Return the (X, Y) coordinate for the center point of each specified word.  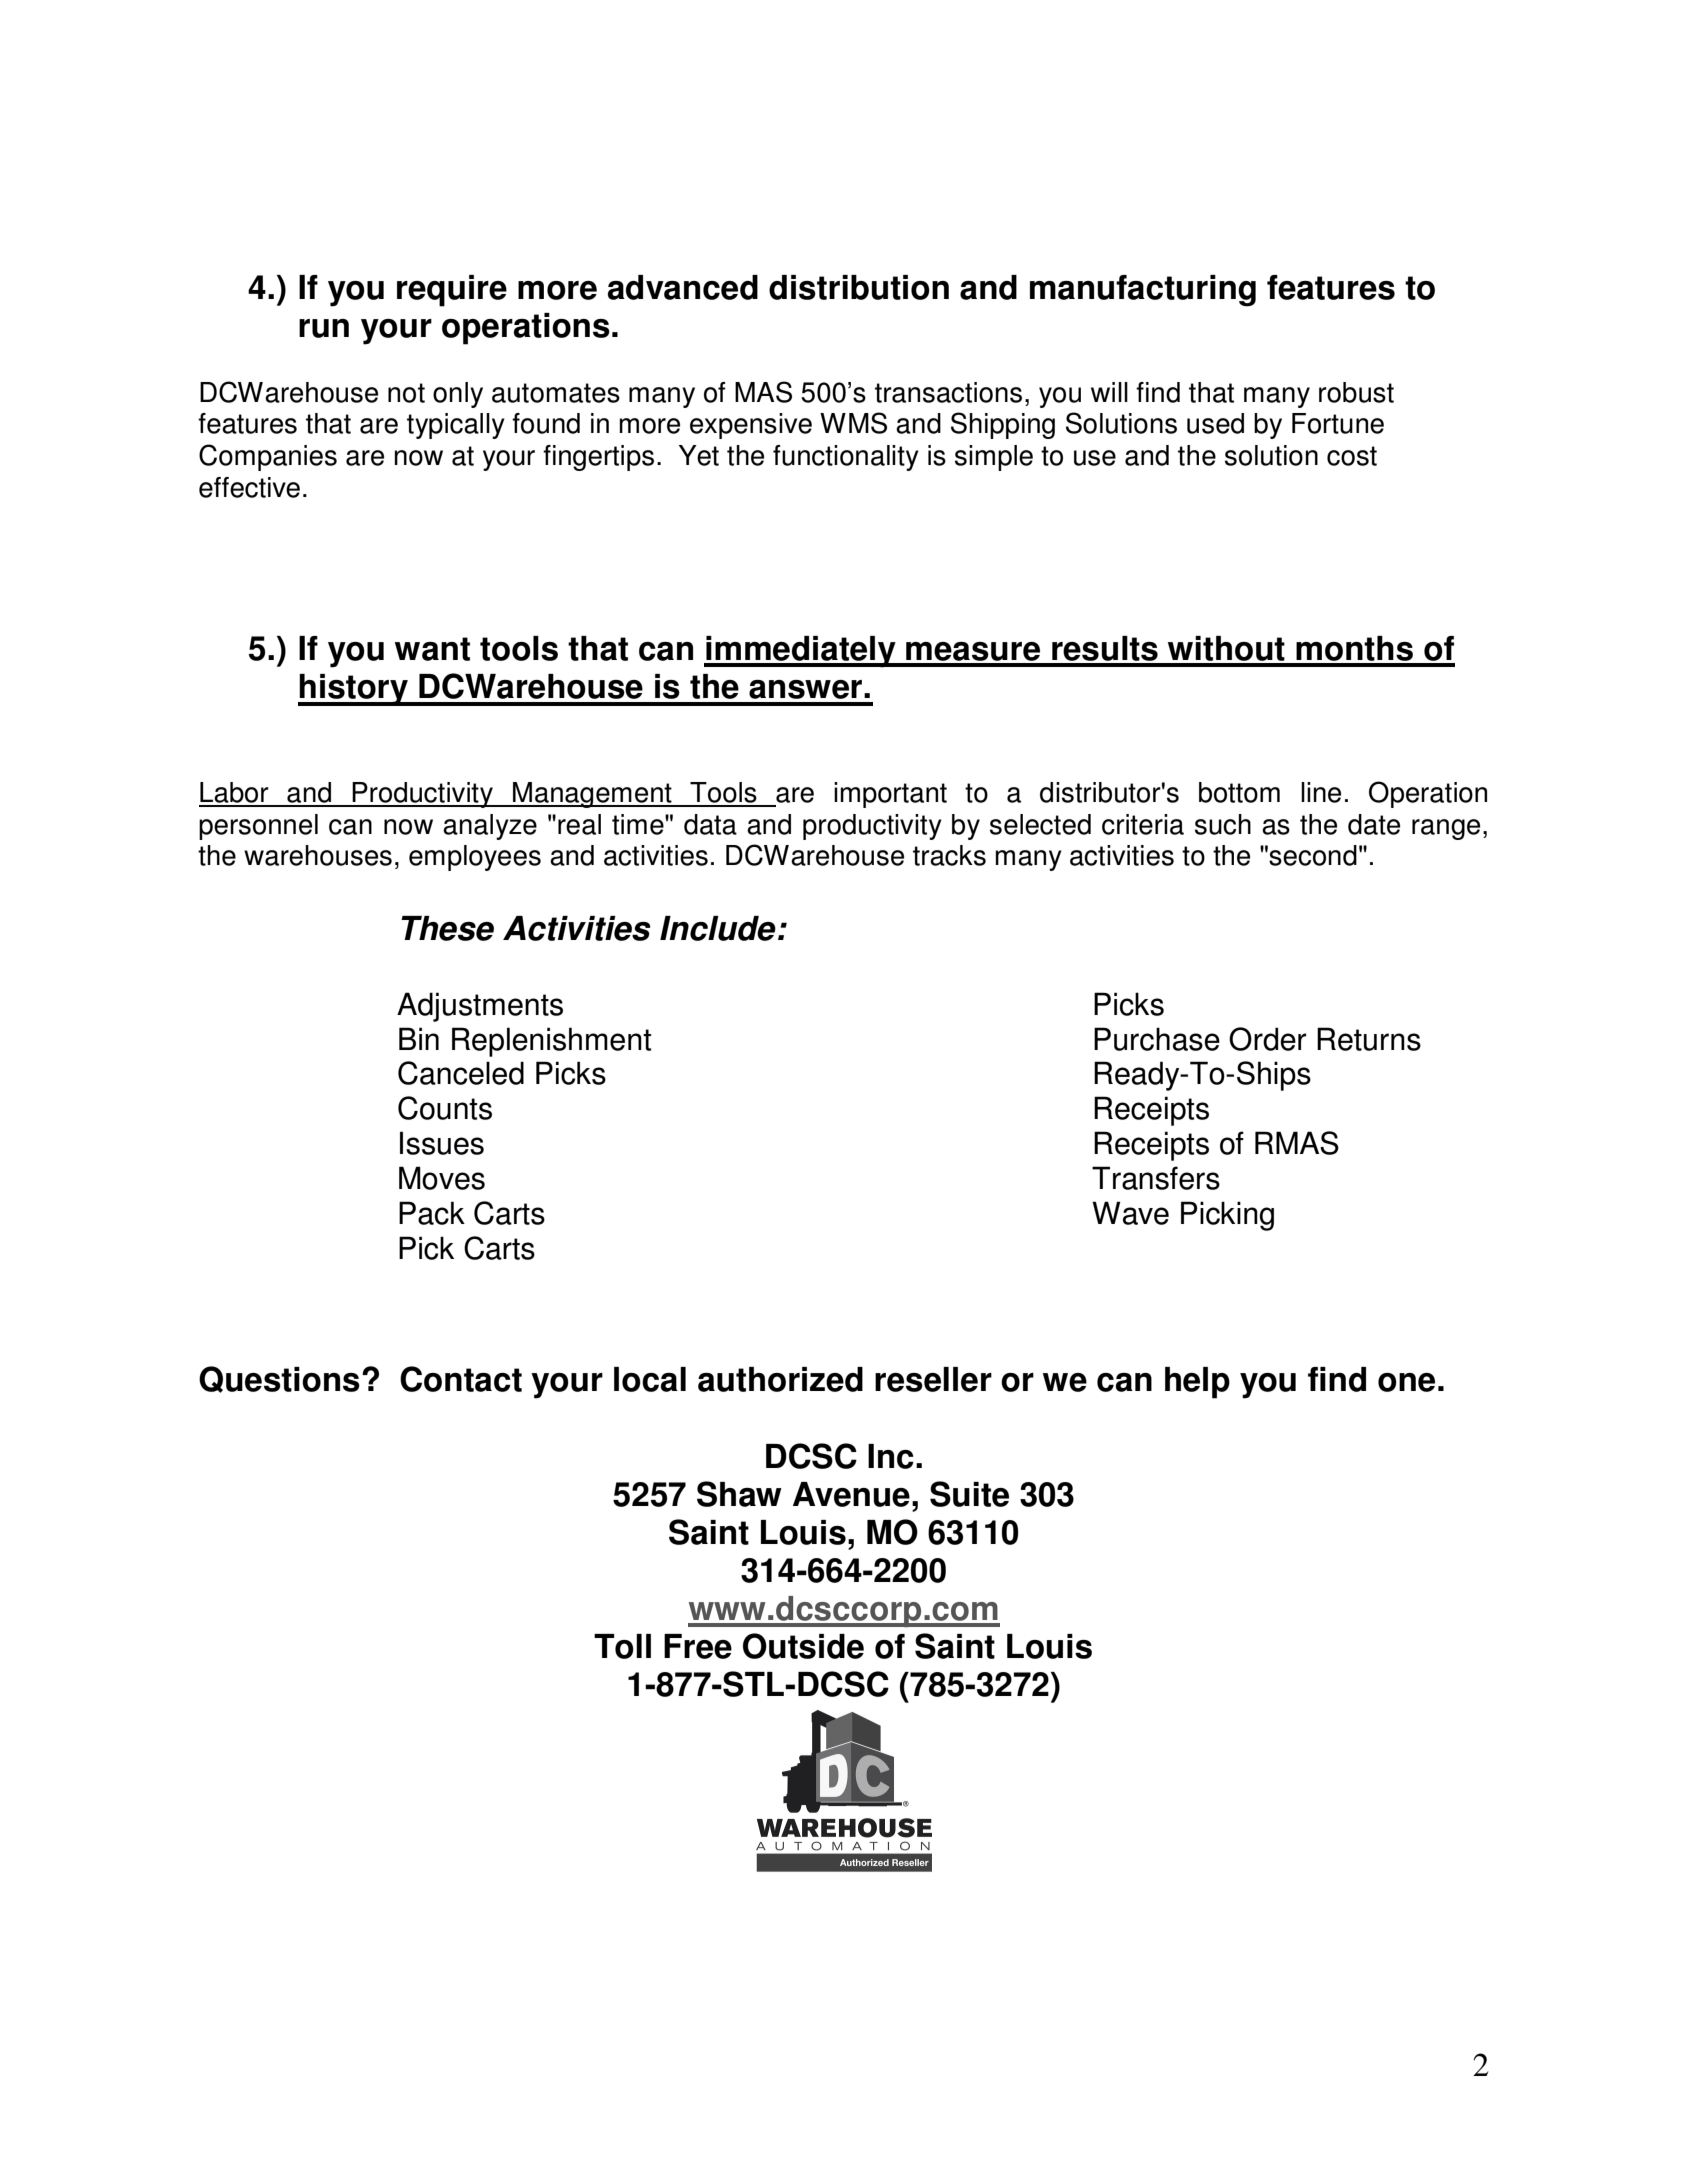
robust (1356, 392)
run (324, 328)
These (447, 928)
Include (718, 928)
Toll (622, 1646)
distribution (859, 287)
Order (1268, 1039)
